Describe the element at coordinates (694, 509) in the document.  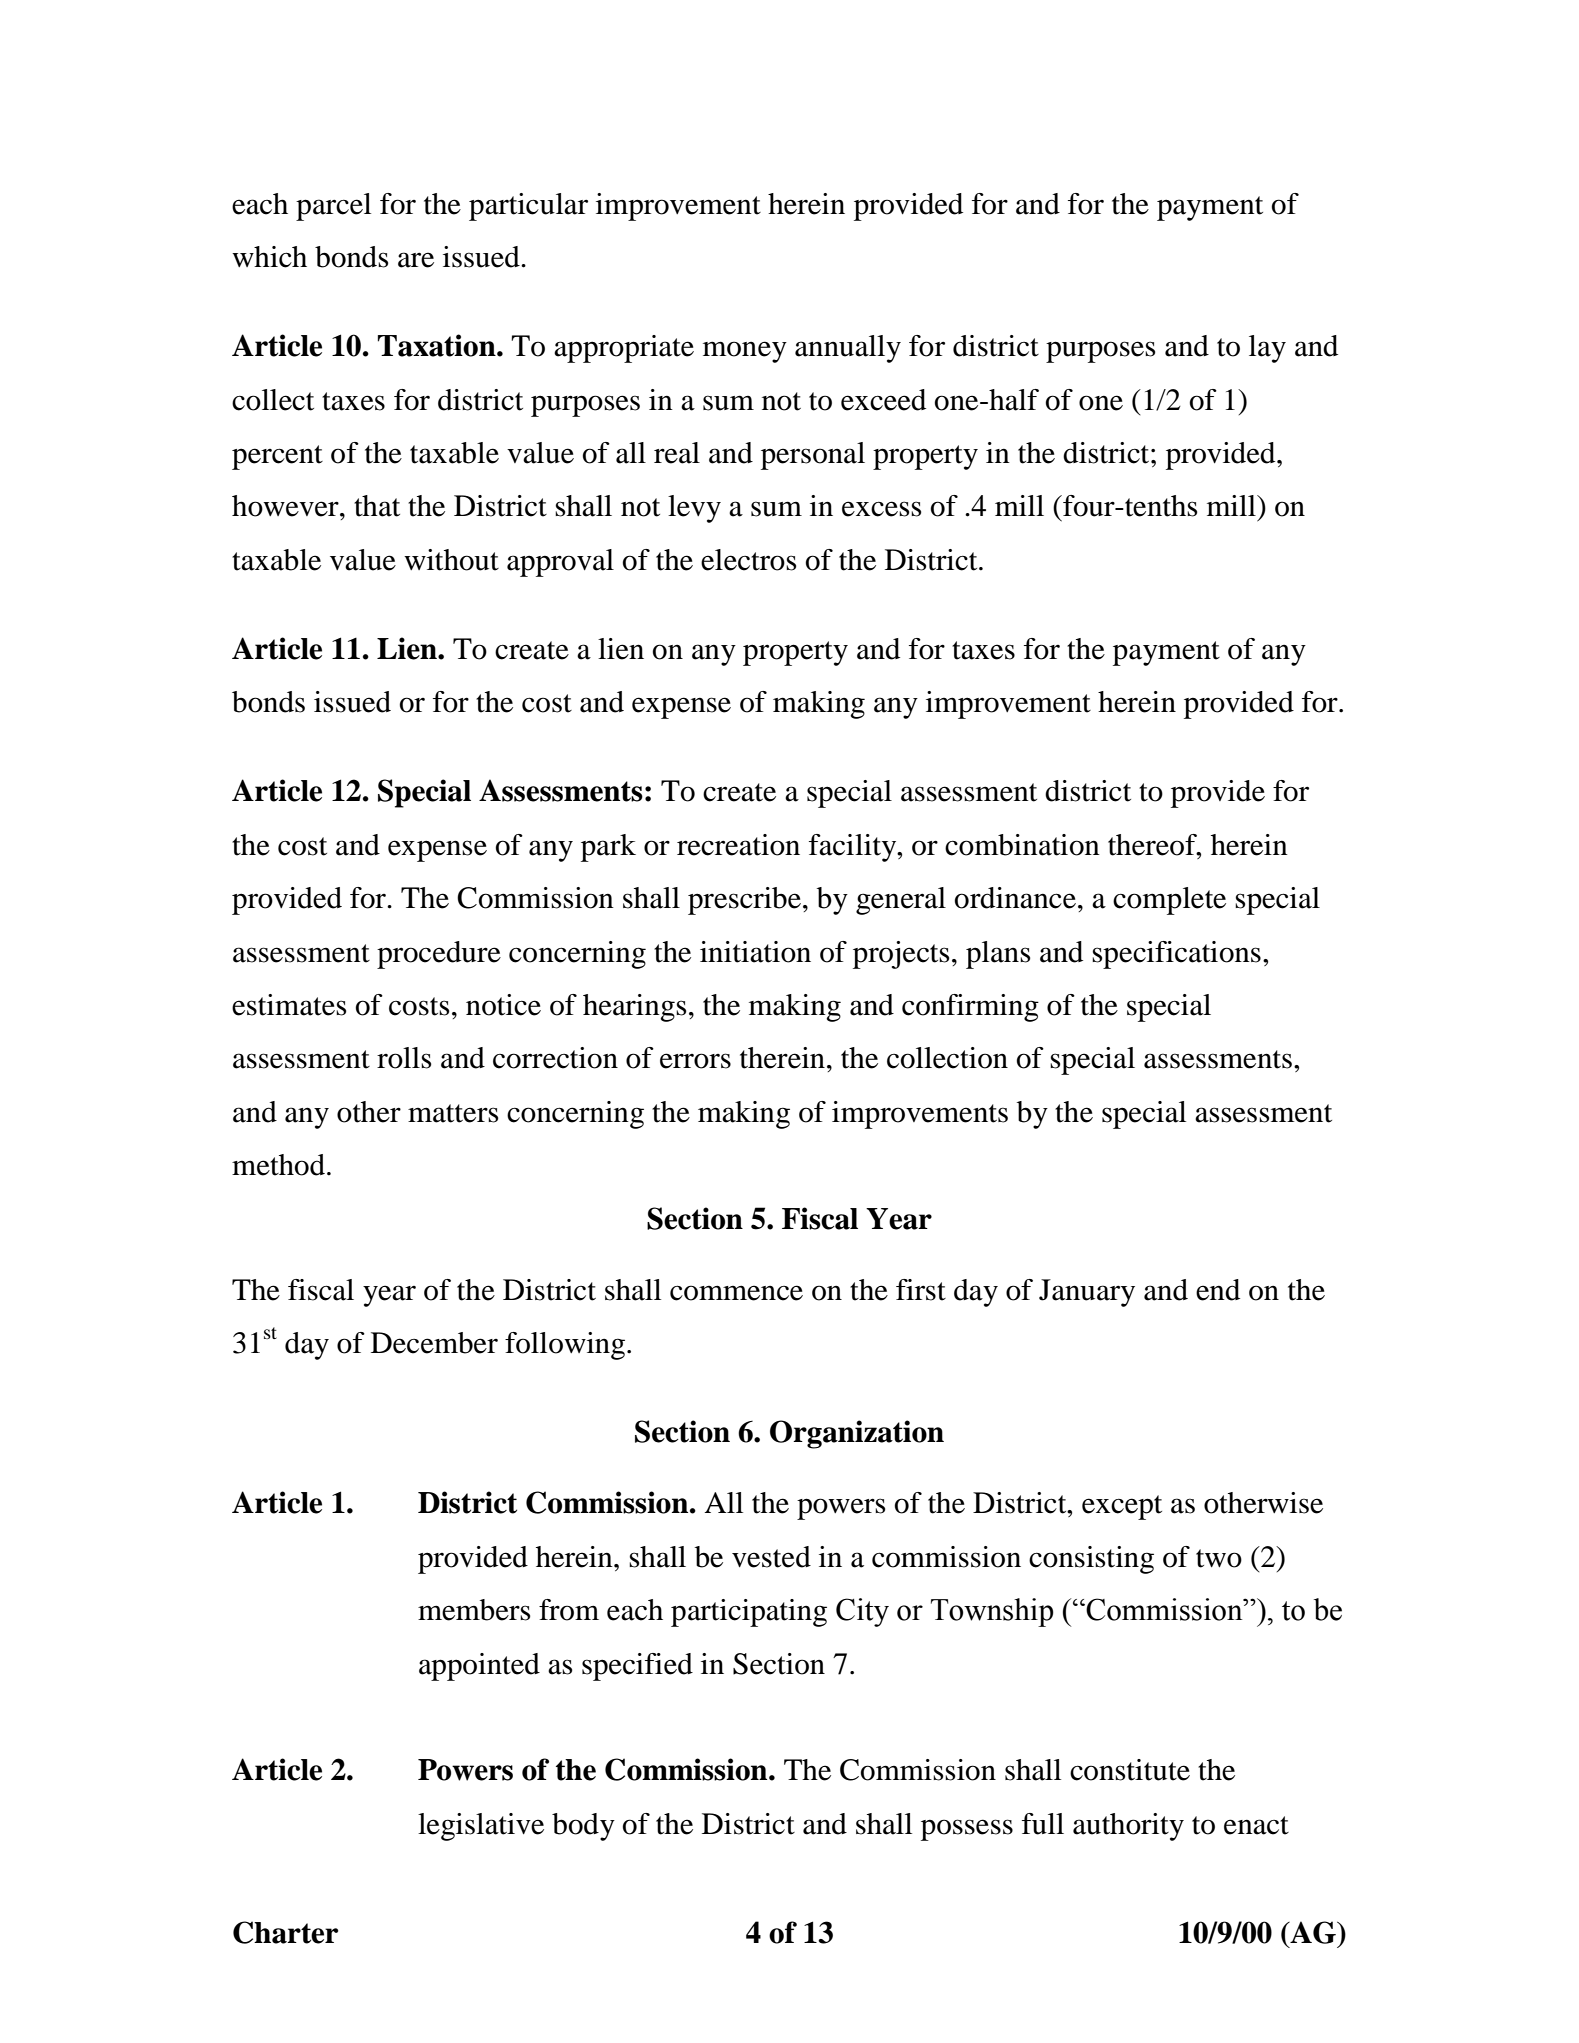
I see `levy` at that location.
